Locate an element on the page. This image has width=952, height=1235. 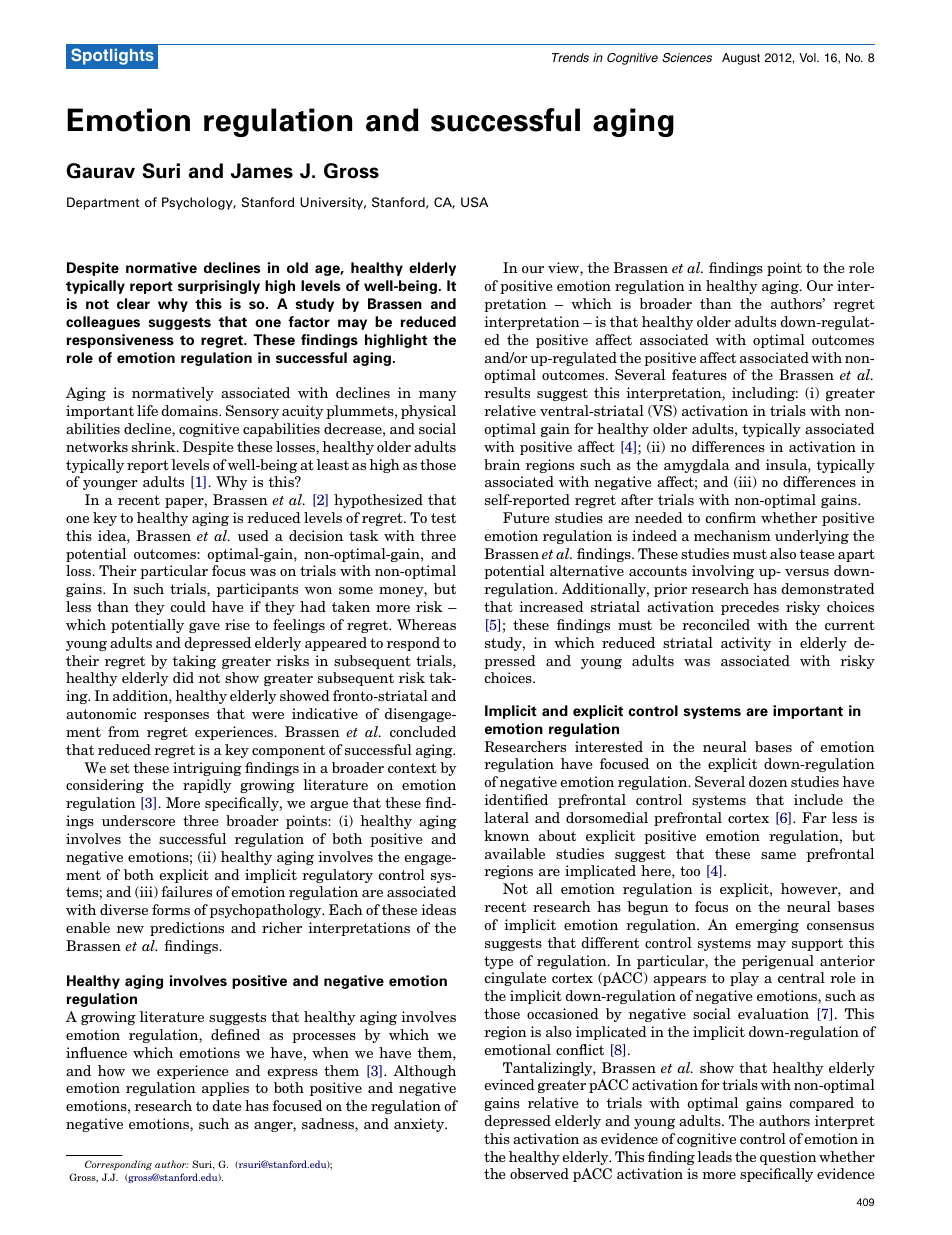
increased is located at coordinates (551, 606).
